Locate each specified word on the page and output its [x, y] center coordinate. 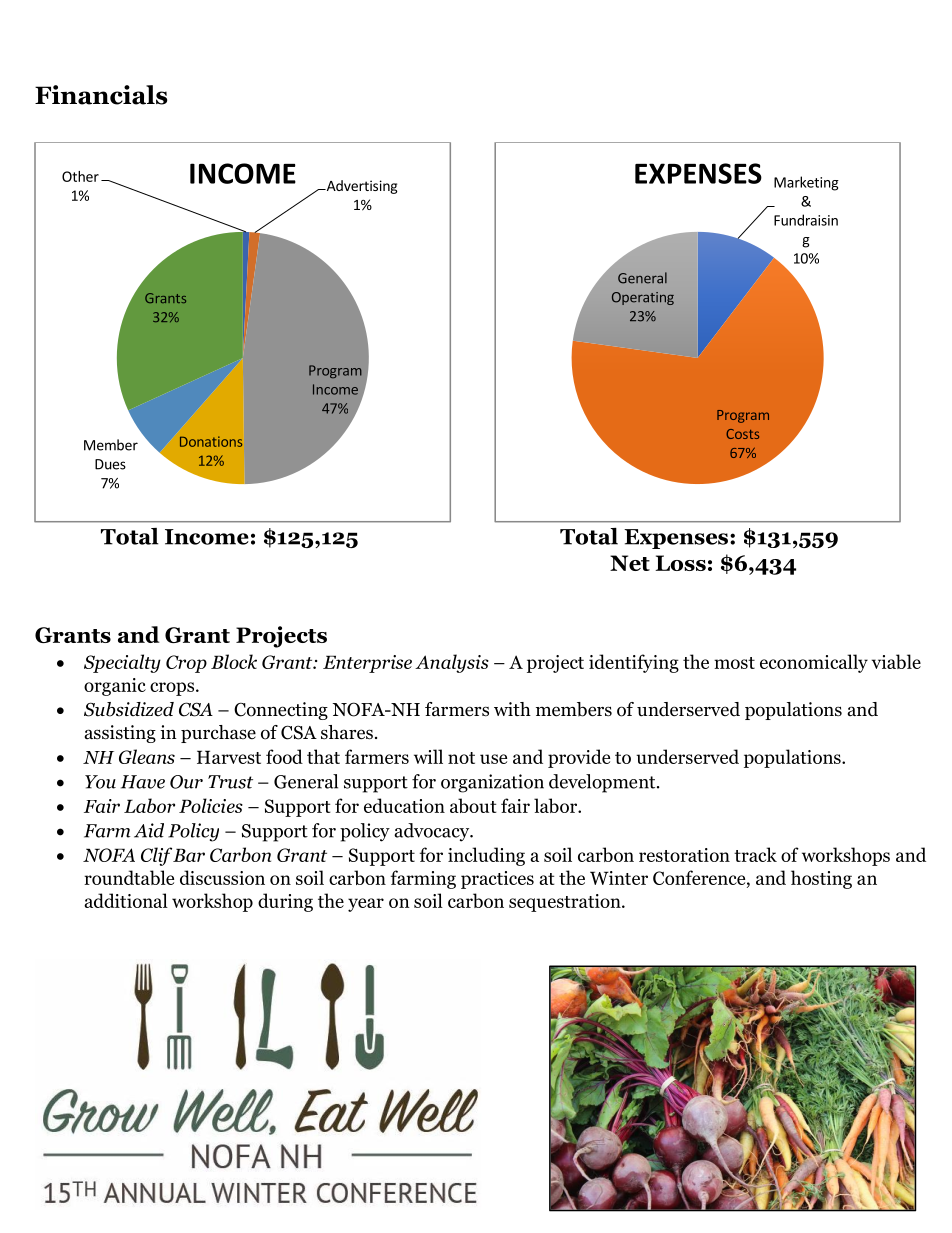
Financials [101, 95]
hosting [821, 879]
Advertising [361, 187]
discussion [222, 877]
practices [497, 880]
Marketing [806, 183]
